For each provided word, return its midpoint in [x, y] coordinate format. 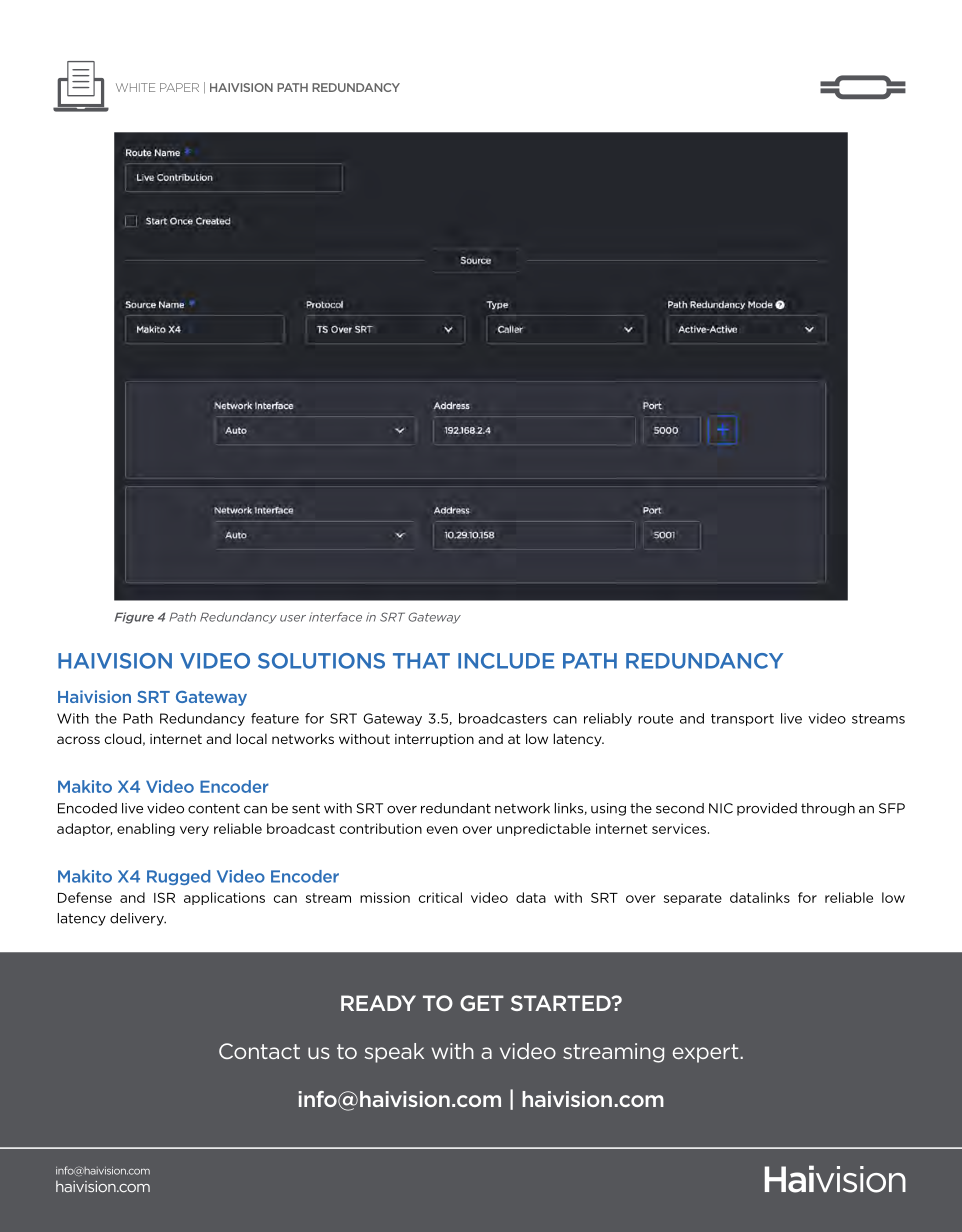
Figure [134, 618]
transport [742, 720]
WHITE [135, 87]
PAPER [179, 87]
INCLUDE [506, 661]
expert [707, 1053]
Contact [259, 1051]
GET [482, 1003]
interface [335, 617]
